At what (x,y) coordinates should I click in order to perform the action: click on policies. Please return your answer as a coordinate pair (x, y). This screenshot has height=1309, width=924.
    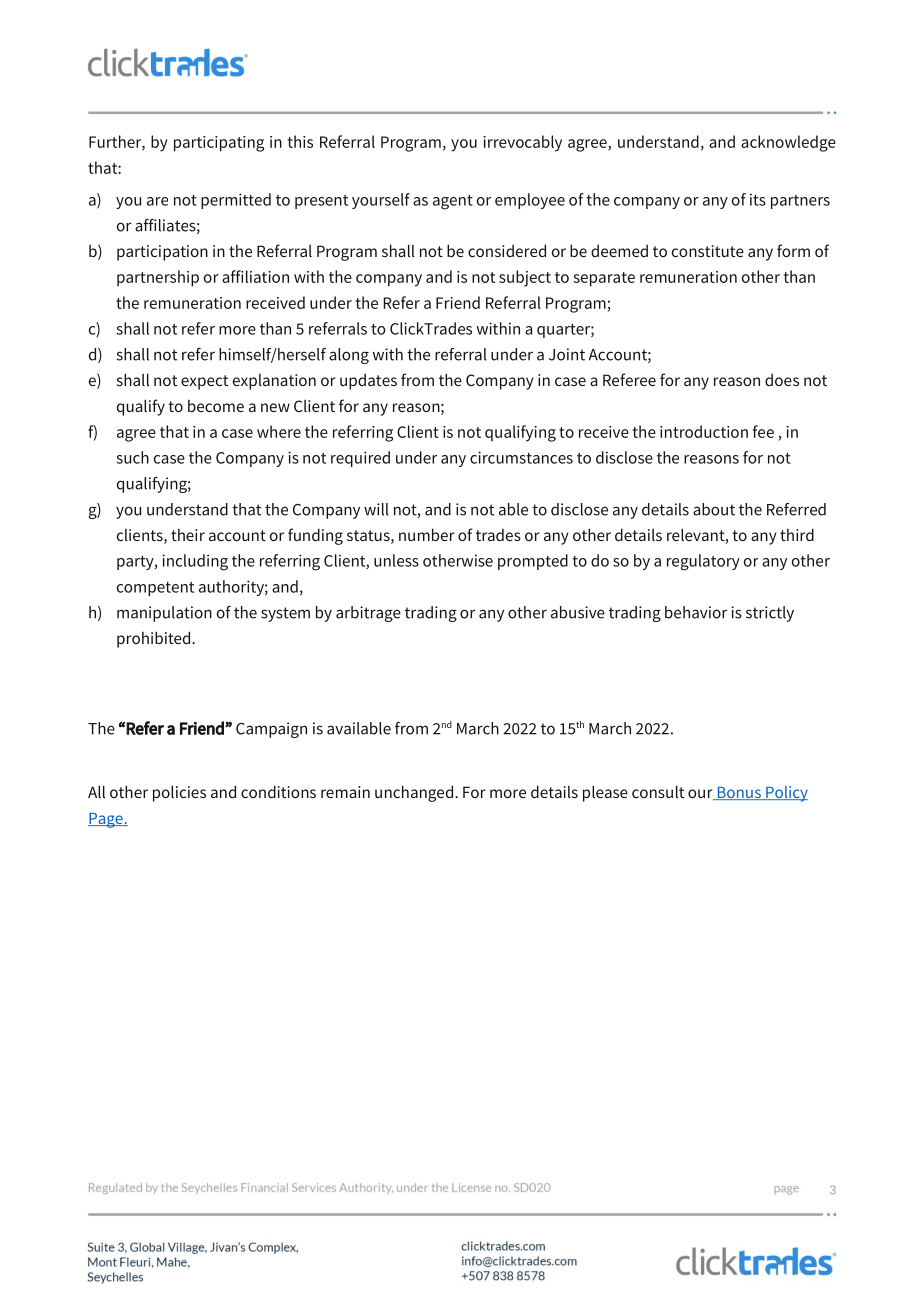
    Looking at the image, I should click on (179, 793).
